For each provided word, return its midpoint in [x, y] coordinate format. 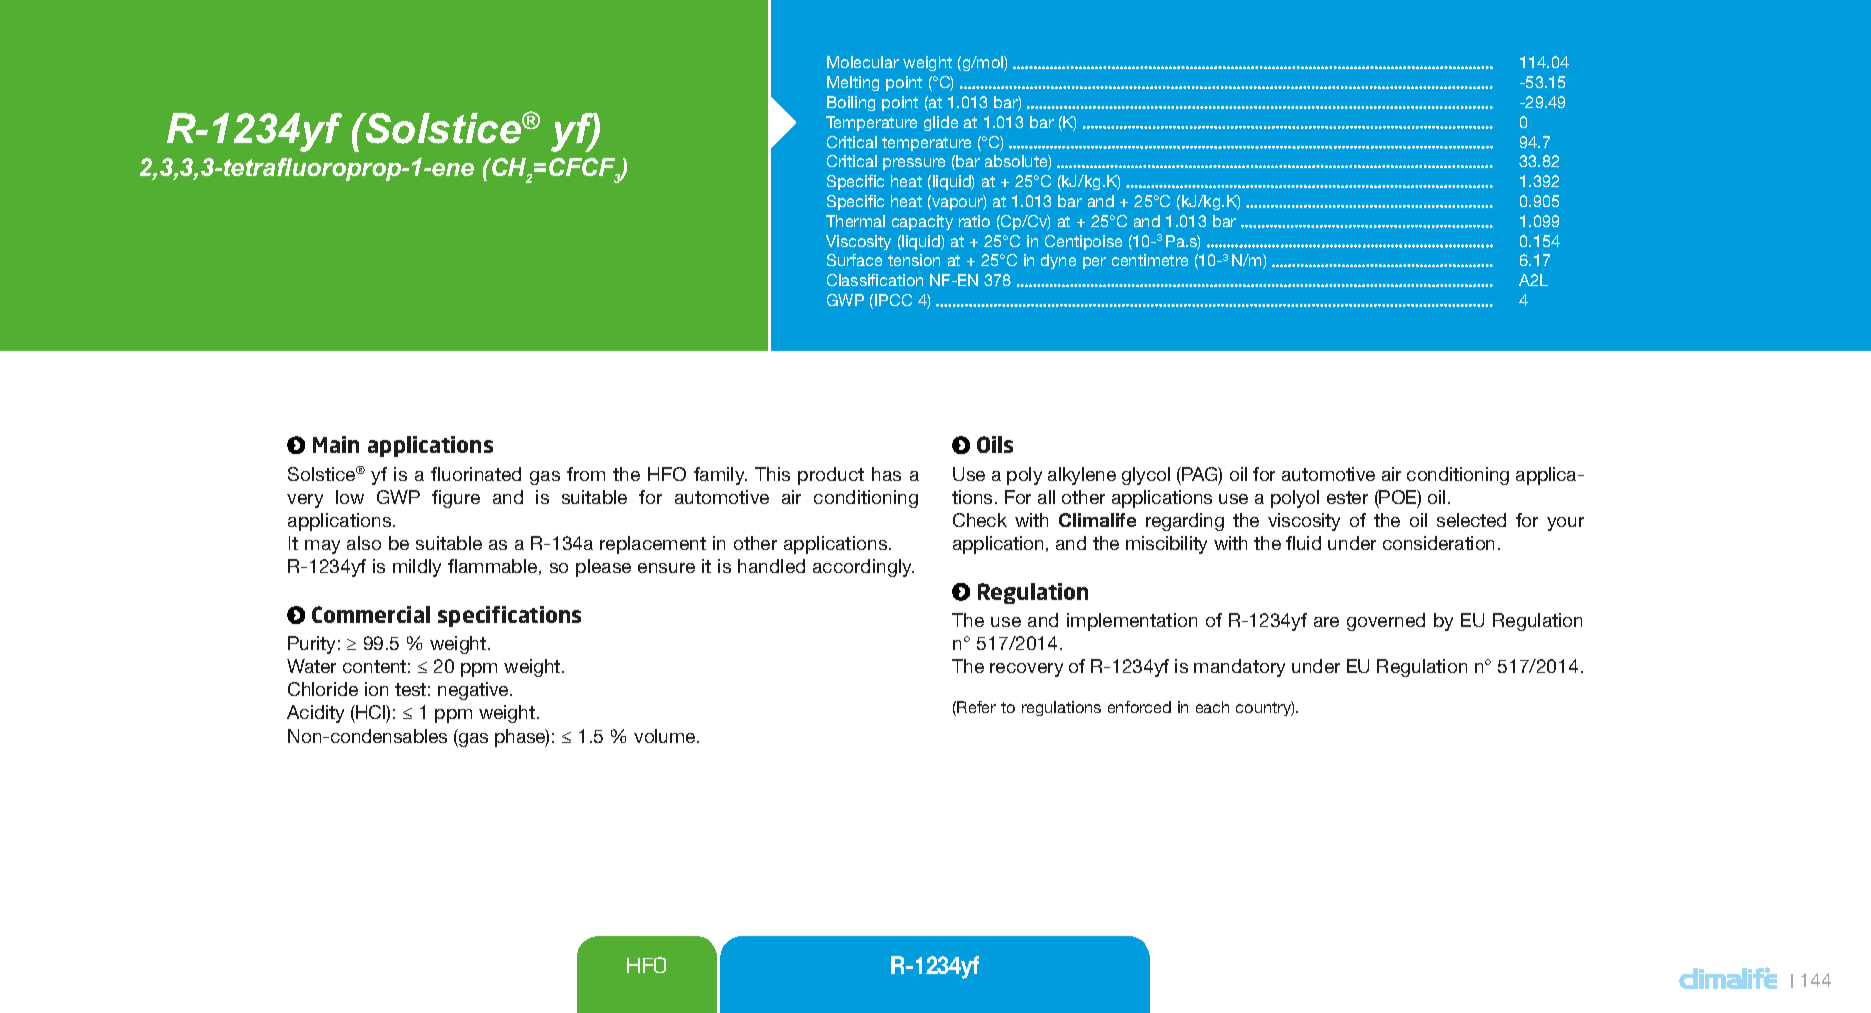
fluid [1303, 543]
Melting [853, 83]
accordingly [863, 568]
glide [941, 123]
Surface [854, 260]
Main [336, 444]
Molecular [863, 62]
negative [474, 691]
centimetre [1150, 260]
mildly [417, 568]
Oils [995, 444]
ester [1347, 497]
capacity [922, 222]
